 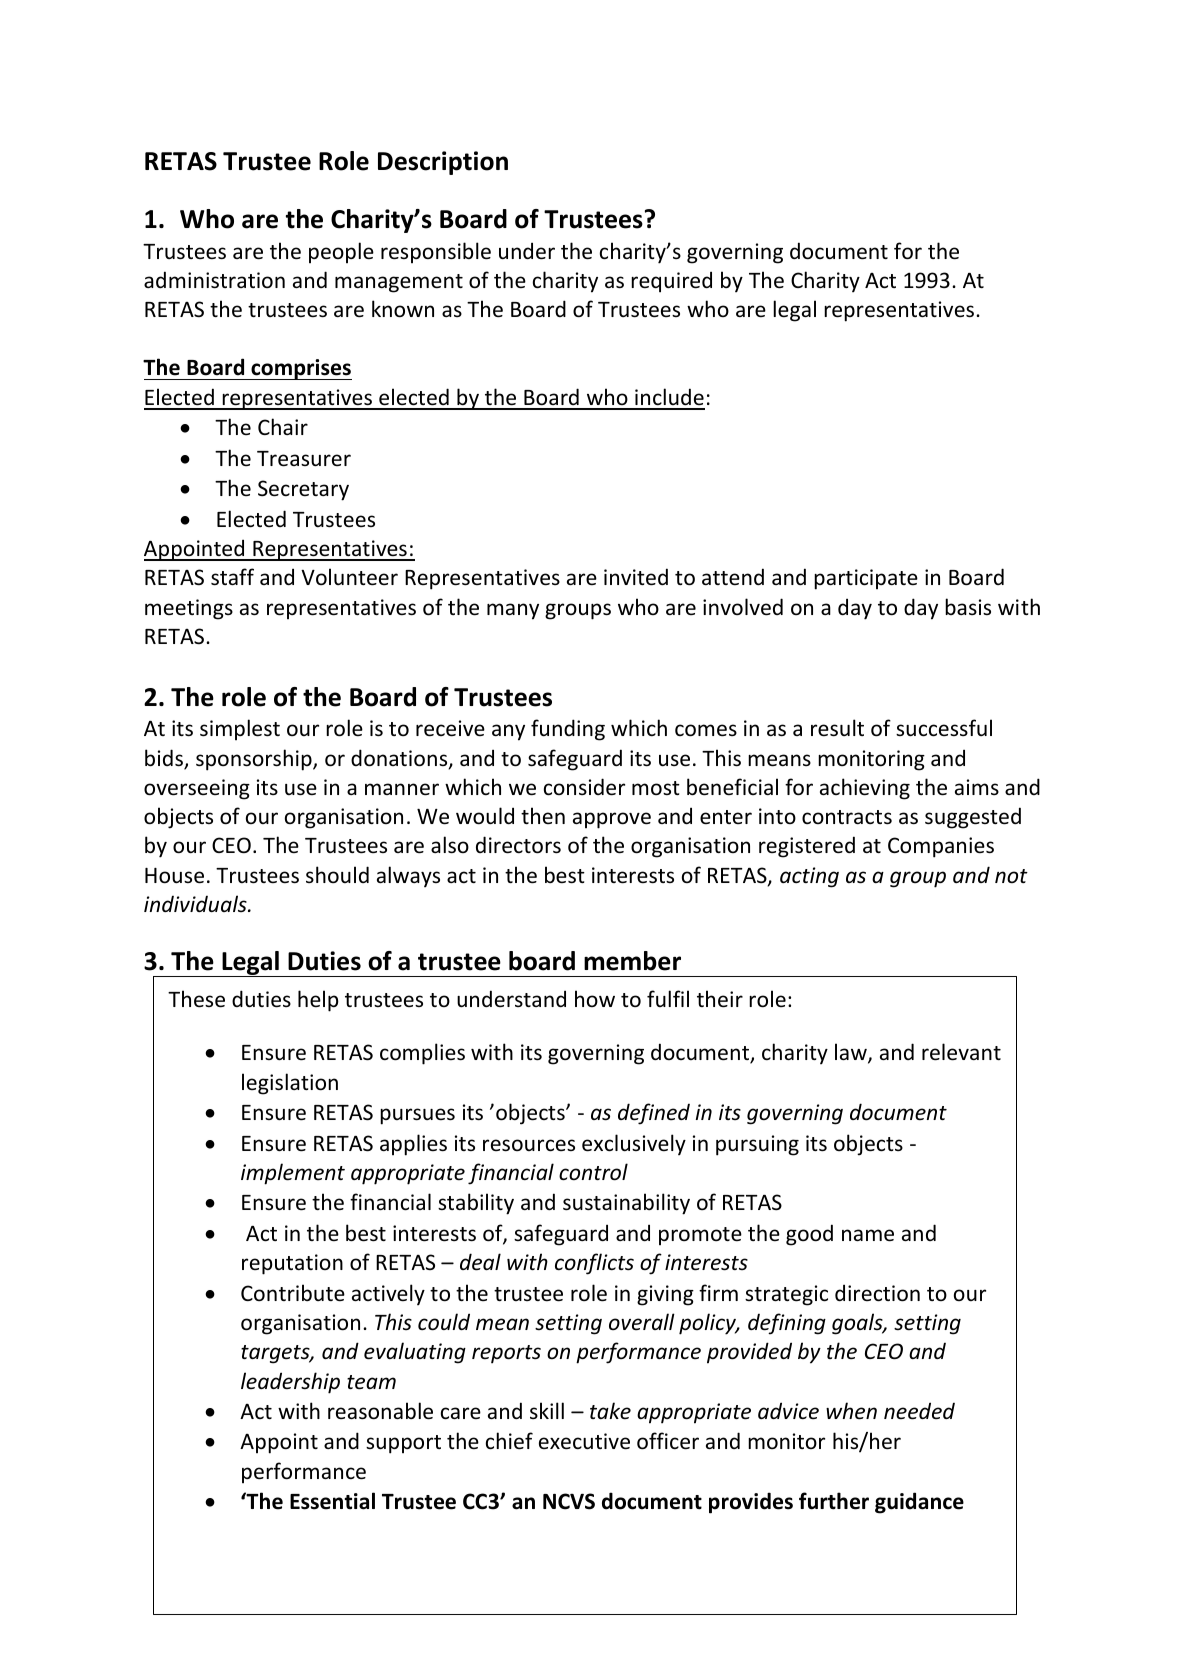 I want to click on implement, so click(x=293, y=1174).
